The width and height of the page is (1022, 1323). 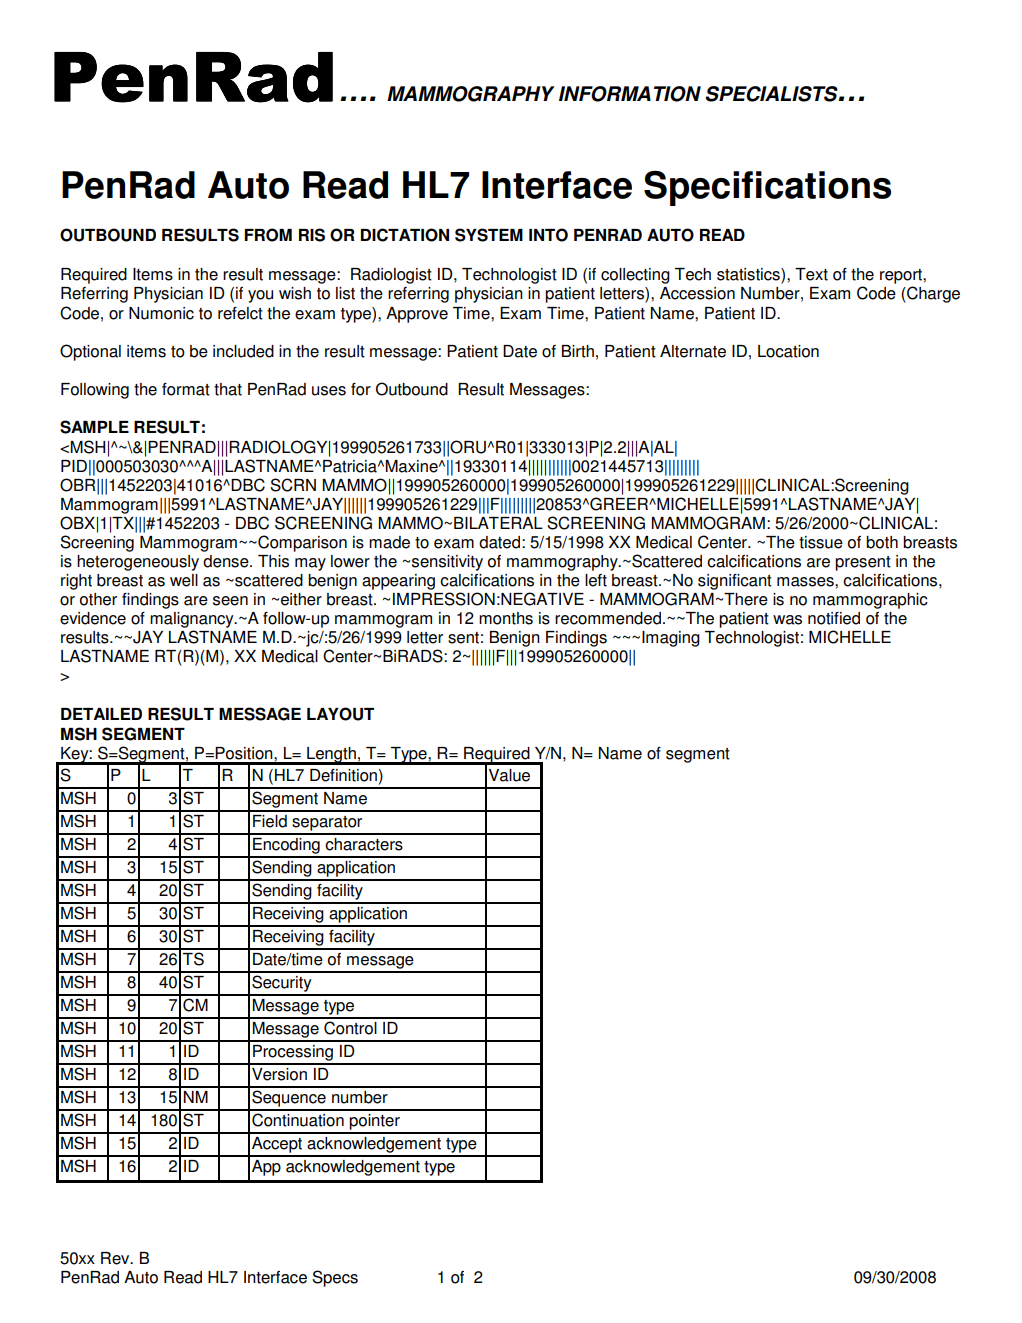 I want to click on well, so click(x=184, y=580).
